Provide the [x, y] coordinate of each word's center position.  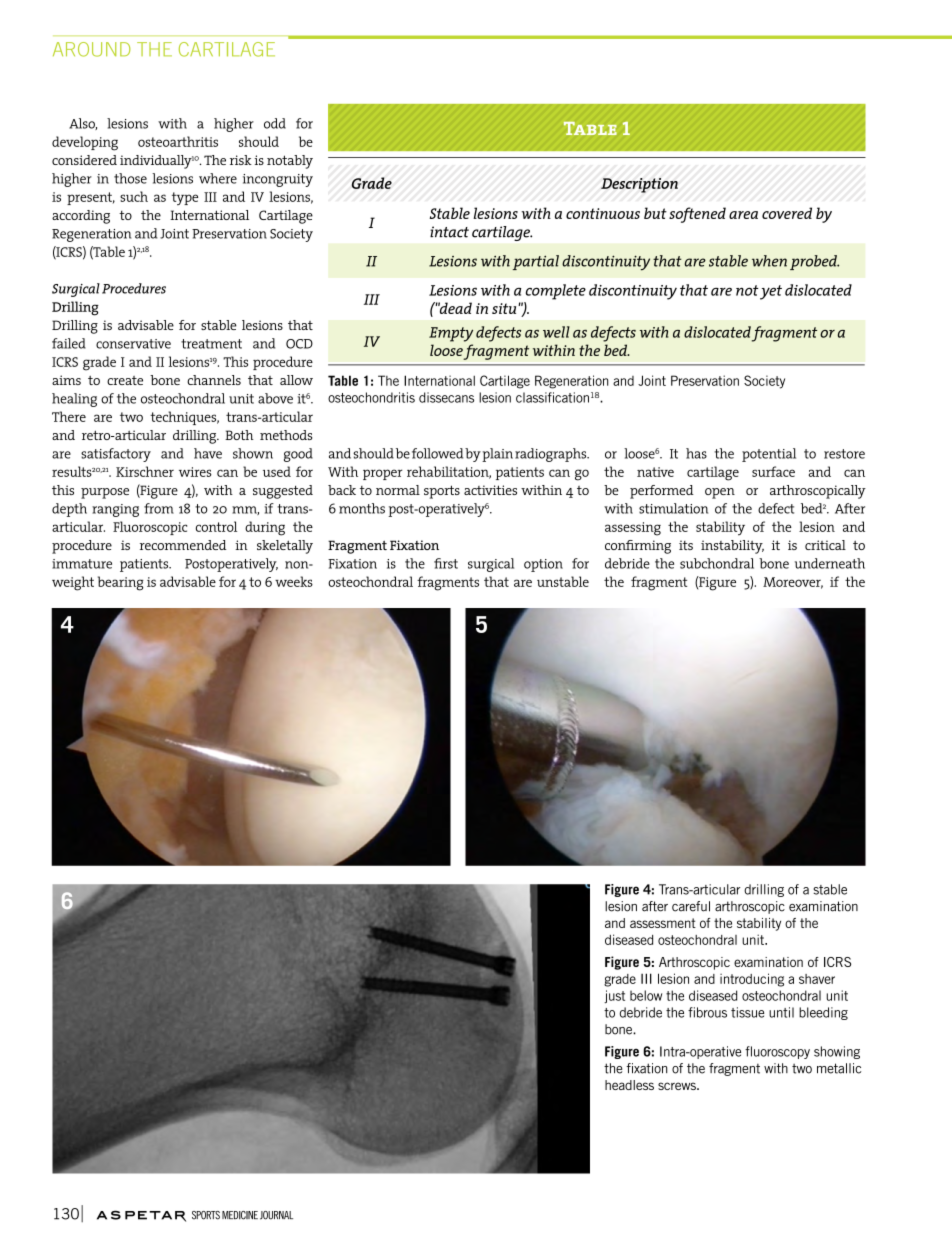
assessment [663, 923]
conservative [133, 344]
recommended [183, 545]
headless [629, 1085]
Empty [451, 334]
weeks [294, 581]
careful [691, 906]
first [446, 563]
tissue [747, 1012]
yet [771, 292]
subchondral [717, 563]
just [614, 996]
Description [639, 185]
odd [275, 123]
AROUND [91, 49]
